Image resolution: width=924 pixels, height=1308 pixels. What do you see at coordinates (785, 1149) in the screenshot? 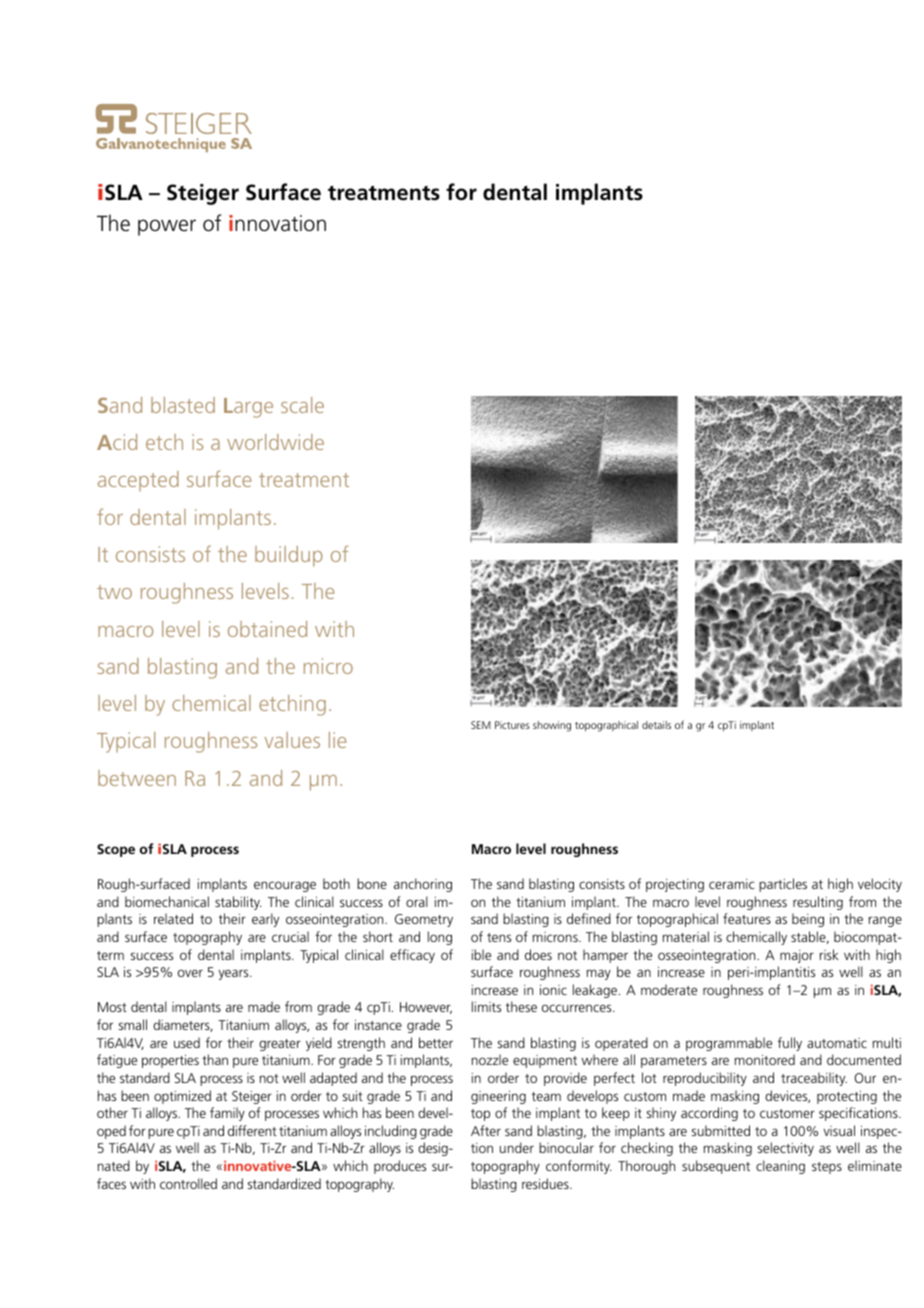
I see `selectivity` at bounding box center [785, 1149].
